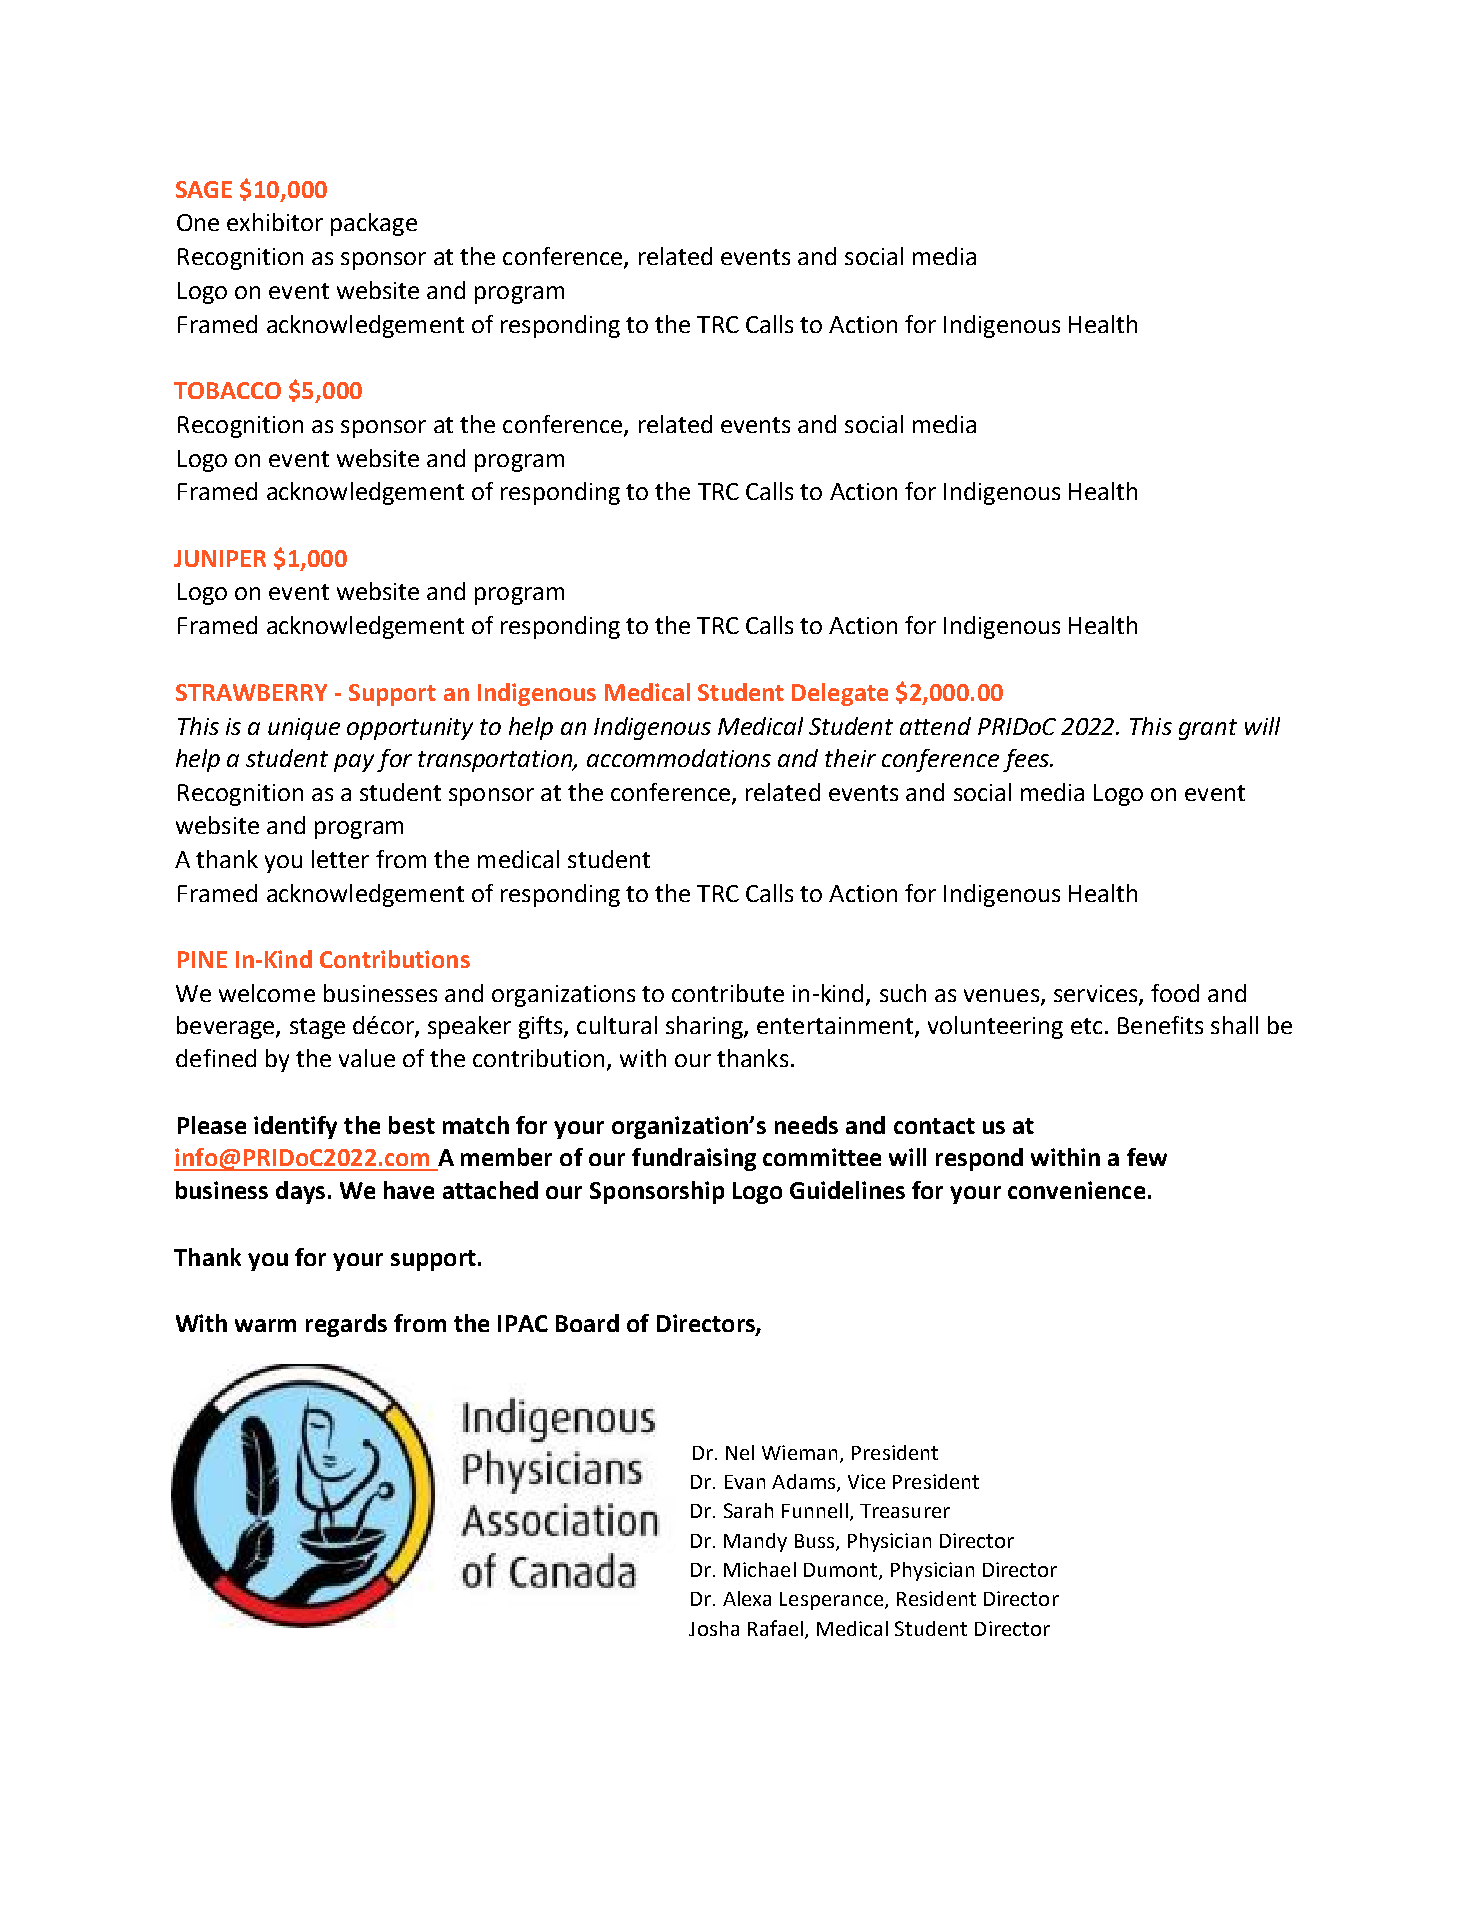 The image size is (1480, 1916). I want to click on convenience, so click(1076, 1190).
